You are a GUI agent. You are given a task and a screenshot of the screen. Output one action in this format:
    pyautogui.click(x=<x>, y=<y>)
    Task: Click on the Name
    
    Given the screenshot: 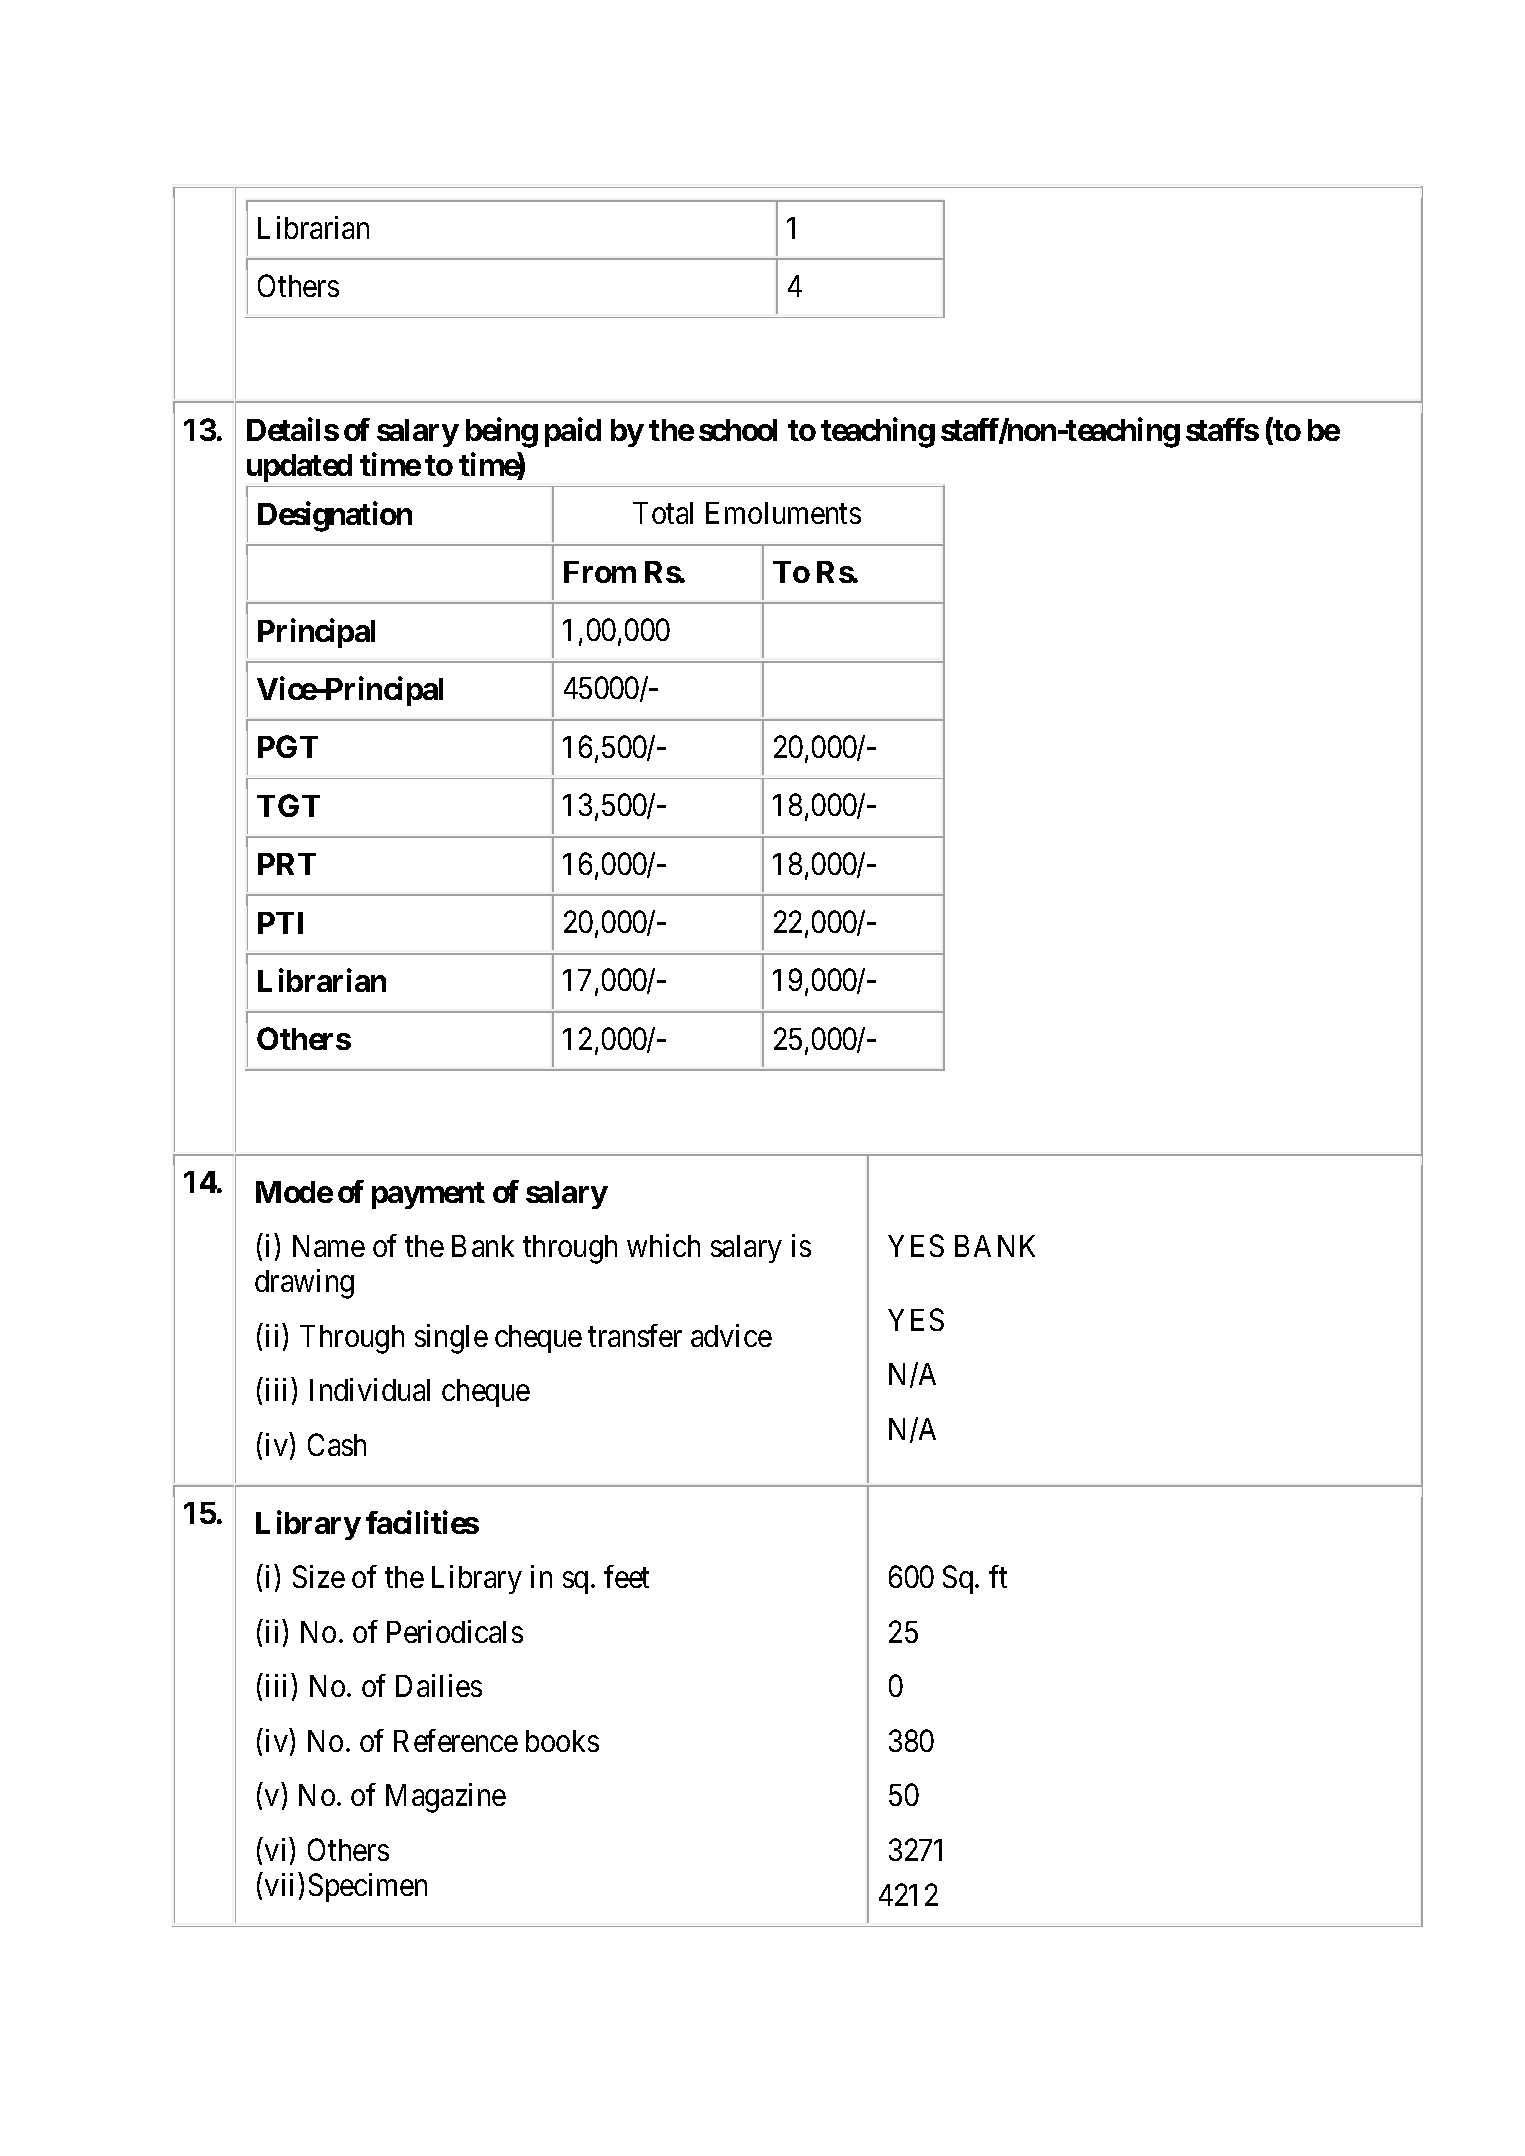 What is the action you would take?
    pyautogui.click(x=329, y=1246)
